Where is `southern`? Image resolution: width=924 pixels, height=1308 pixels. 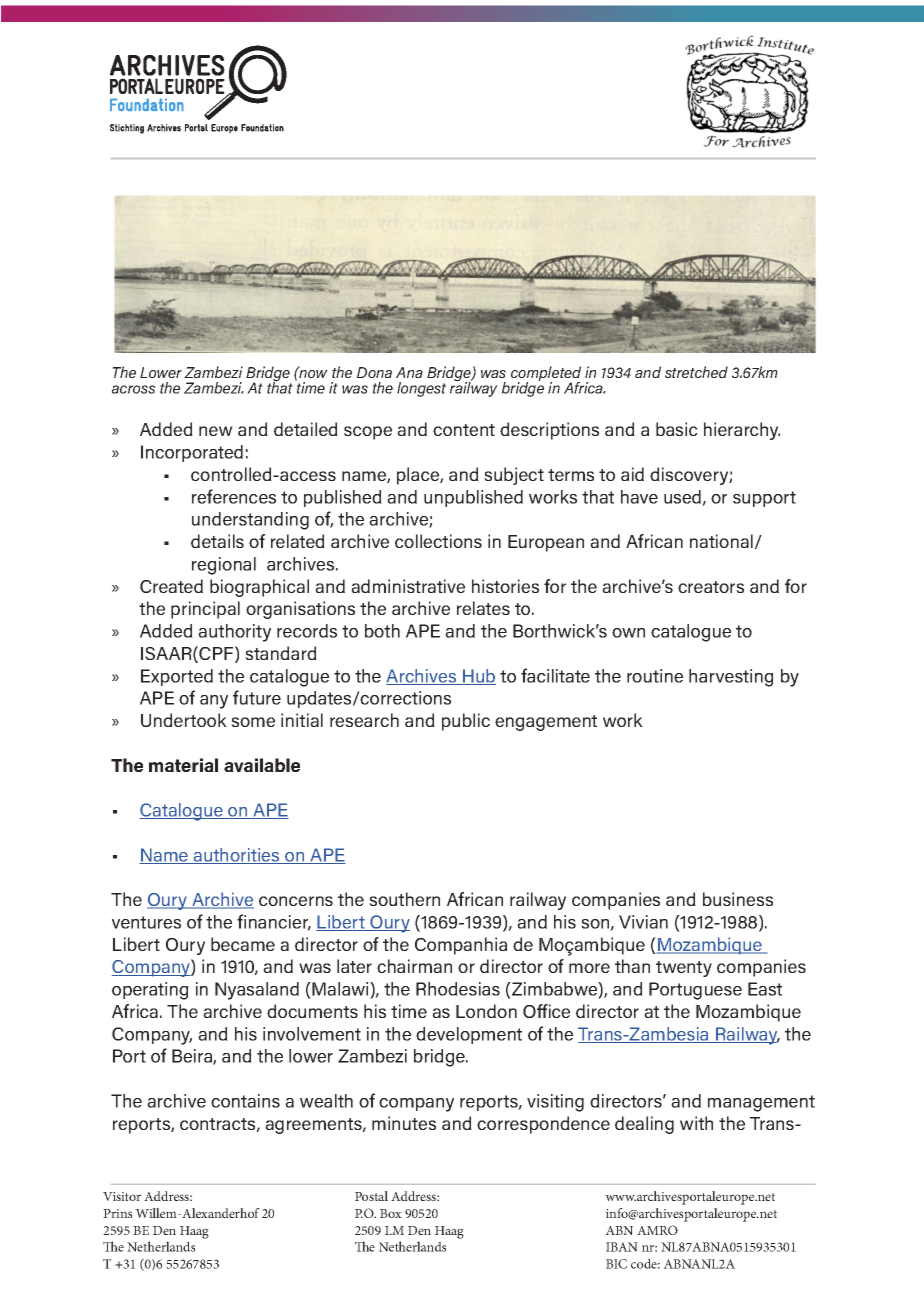
southern is located at coordinates (404, 899).
